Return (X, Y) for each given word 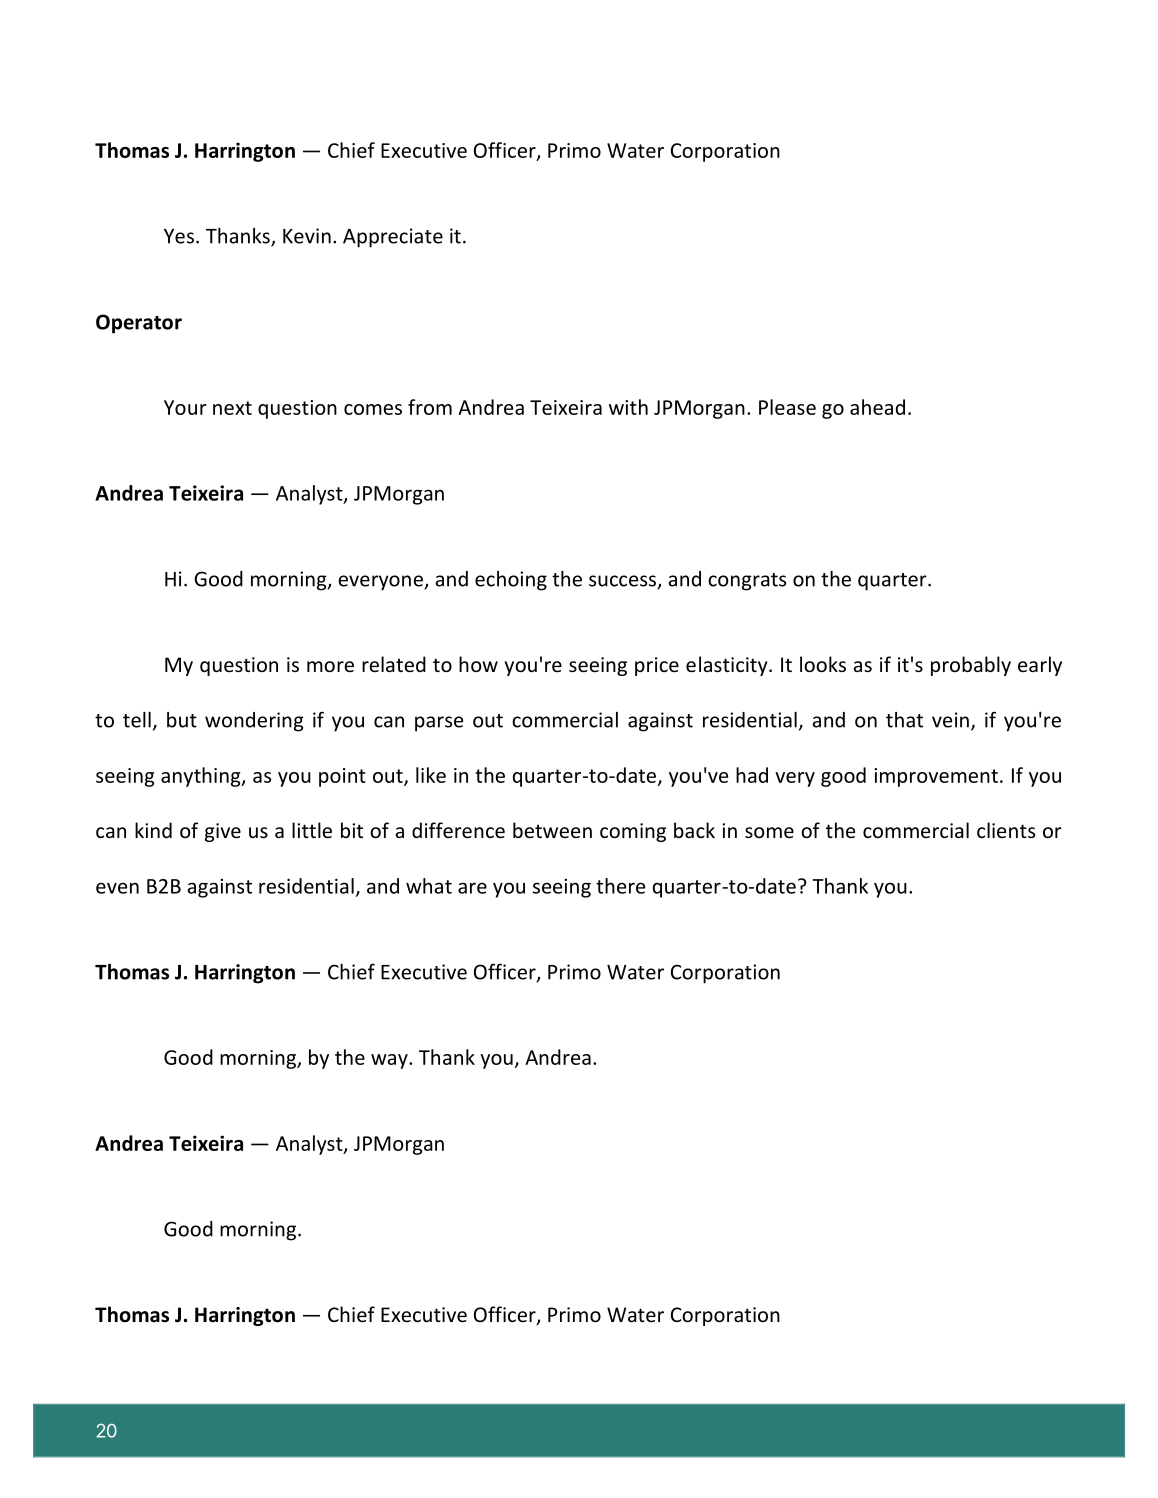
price (657, 666)
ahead (877, 407)
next (232, 408)
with (628, 407)
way (390, 1061)
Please (787, 407)
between (552, 830)
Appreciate (393, 238)
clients (1006, 830)
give (223, 832)
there (620, 886)
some (769, 832)
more (330, 666)
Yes (179, 236)
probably (971, 666)
